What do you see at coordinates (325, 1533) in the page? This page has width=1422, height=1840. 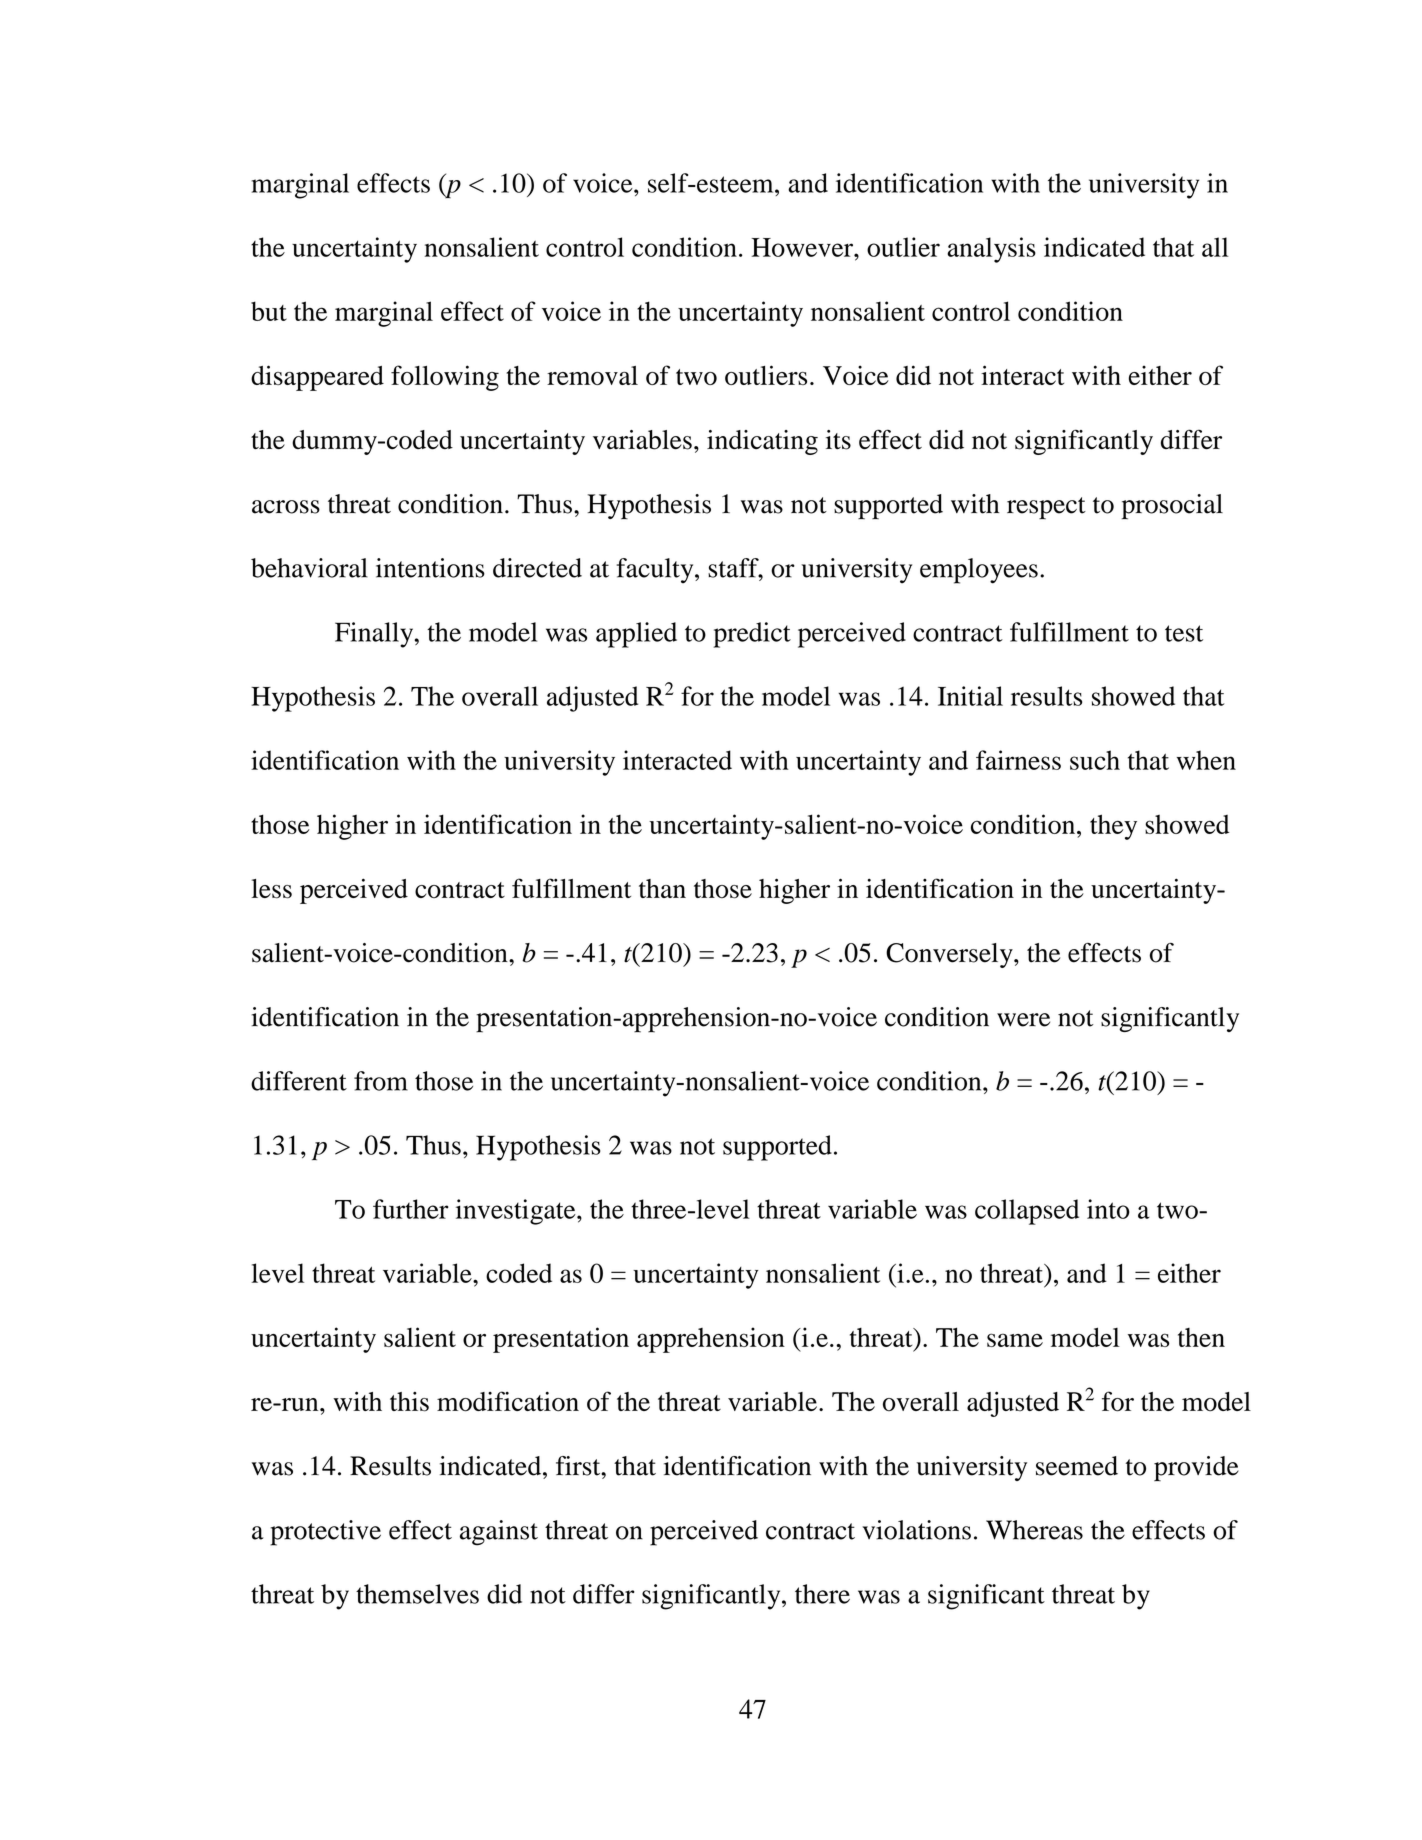 I see `protective` at bounding box center [325, 1533].
